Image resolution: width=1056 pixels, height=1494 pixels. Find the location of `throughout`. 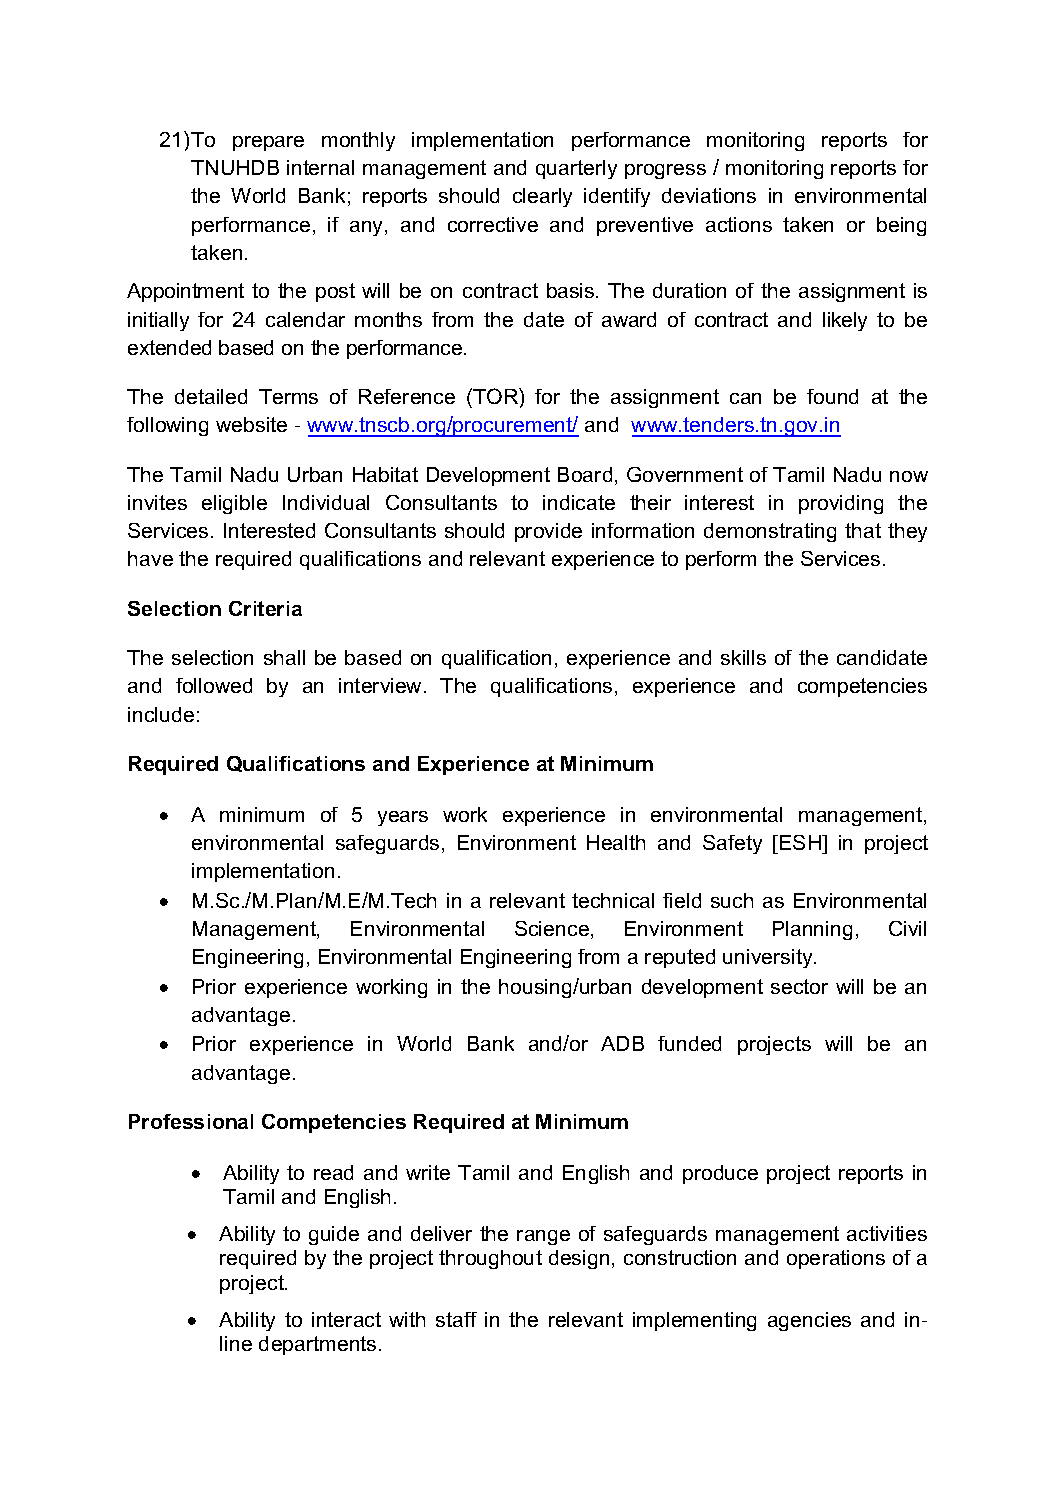

throughout is located at coordinates (490, 1259).
